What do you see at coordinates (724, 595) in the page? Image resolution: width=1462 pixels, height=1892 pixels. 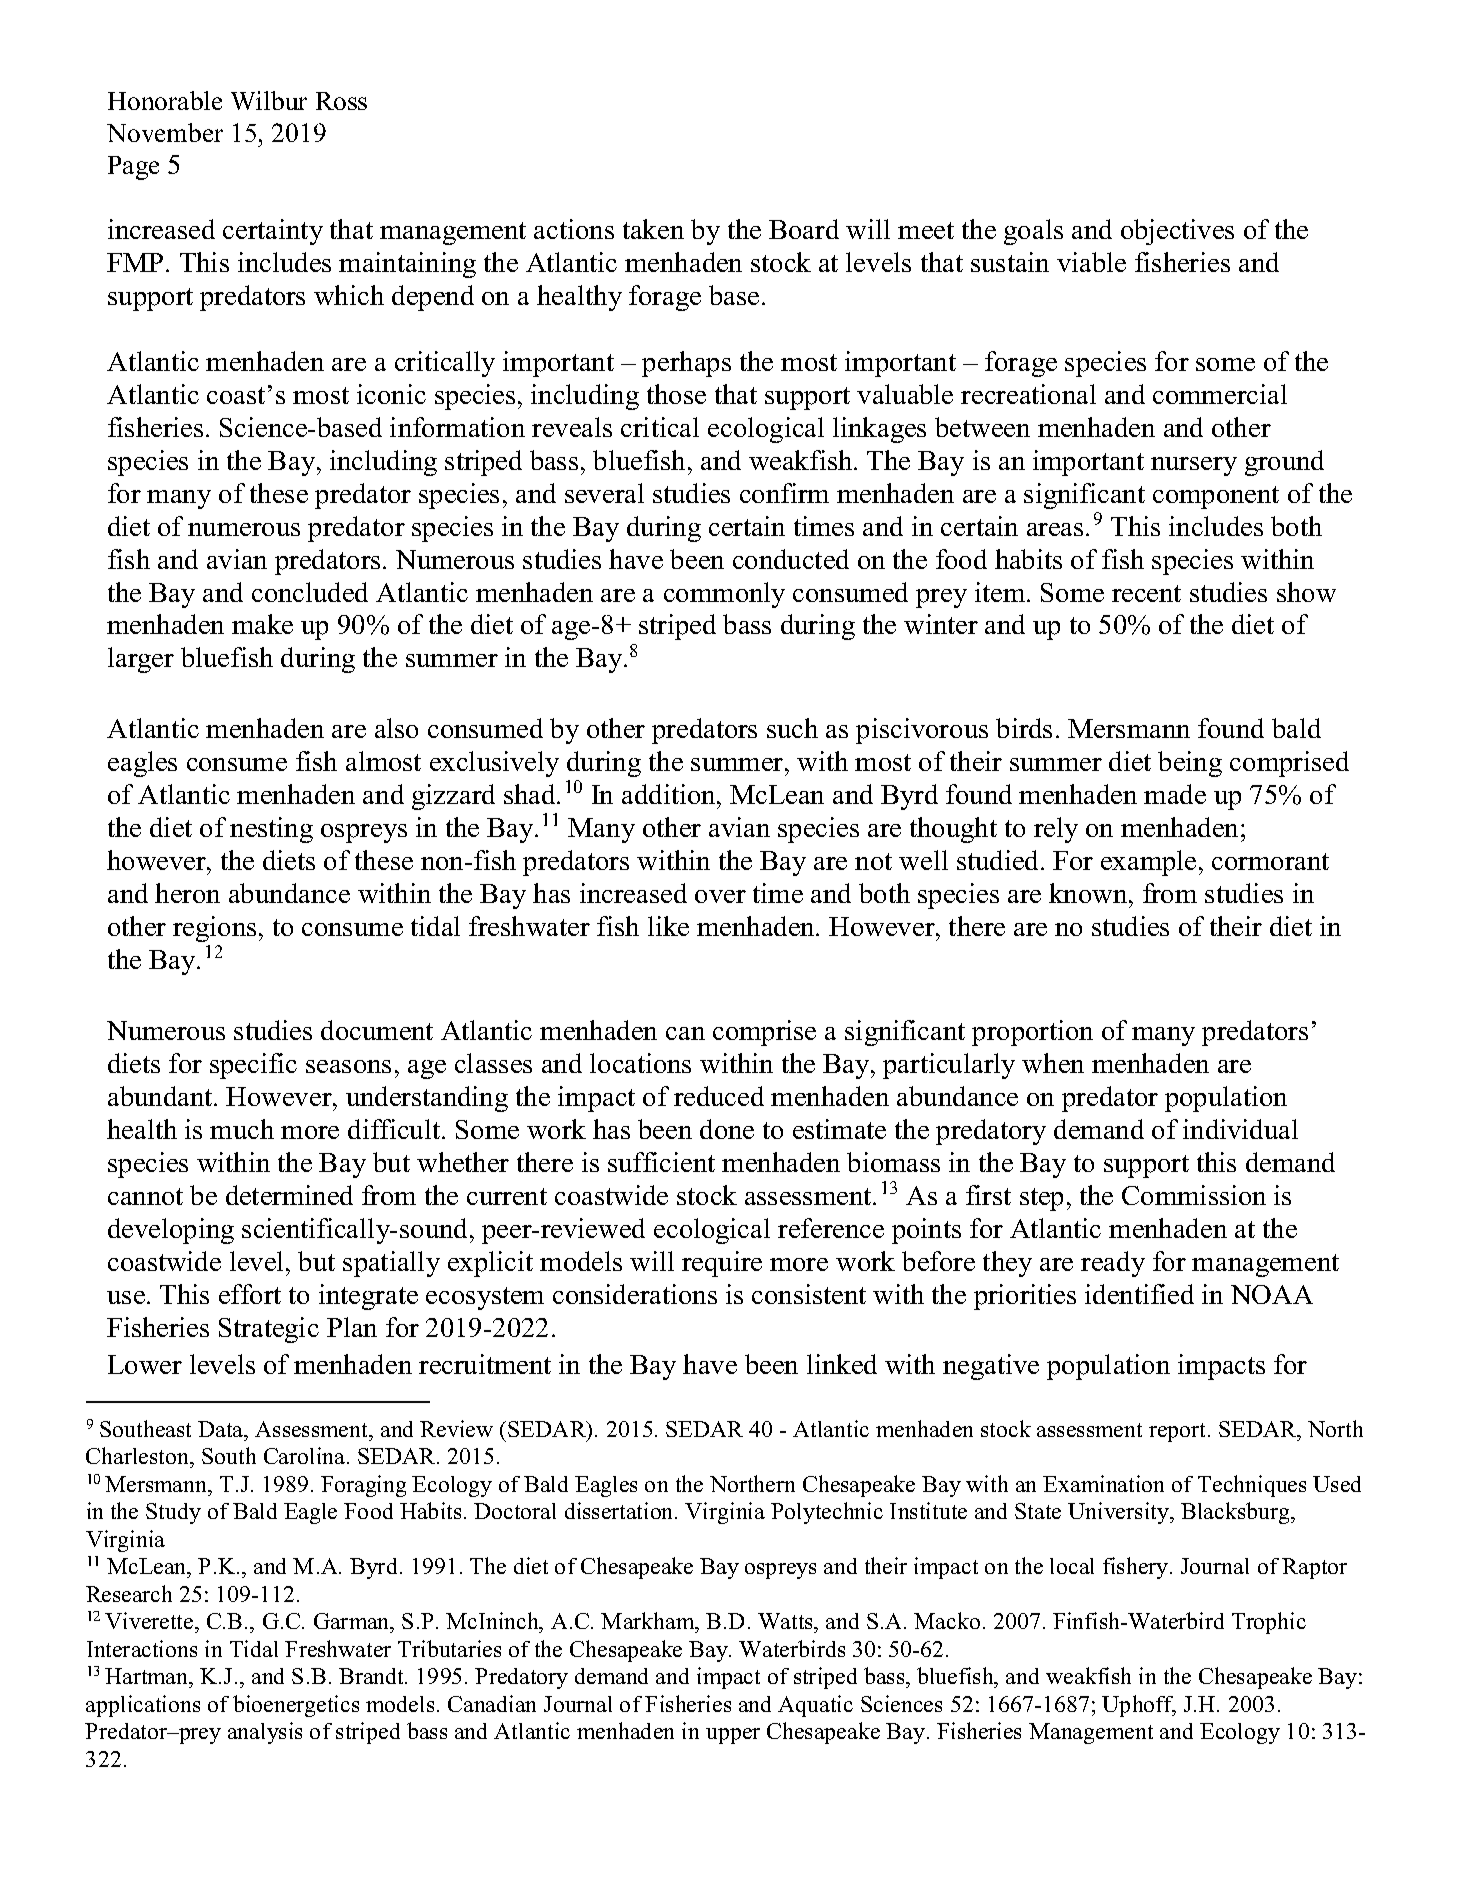 I see `commonly` at bounding box center [724, 595].
